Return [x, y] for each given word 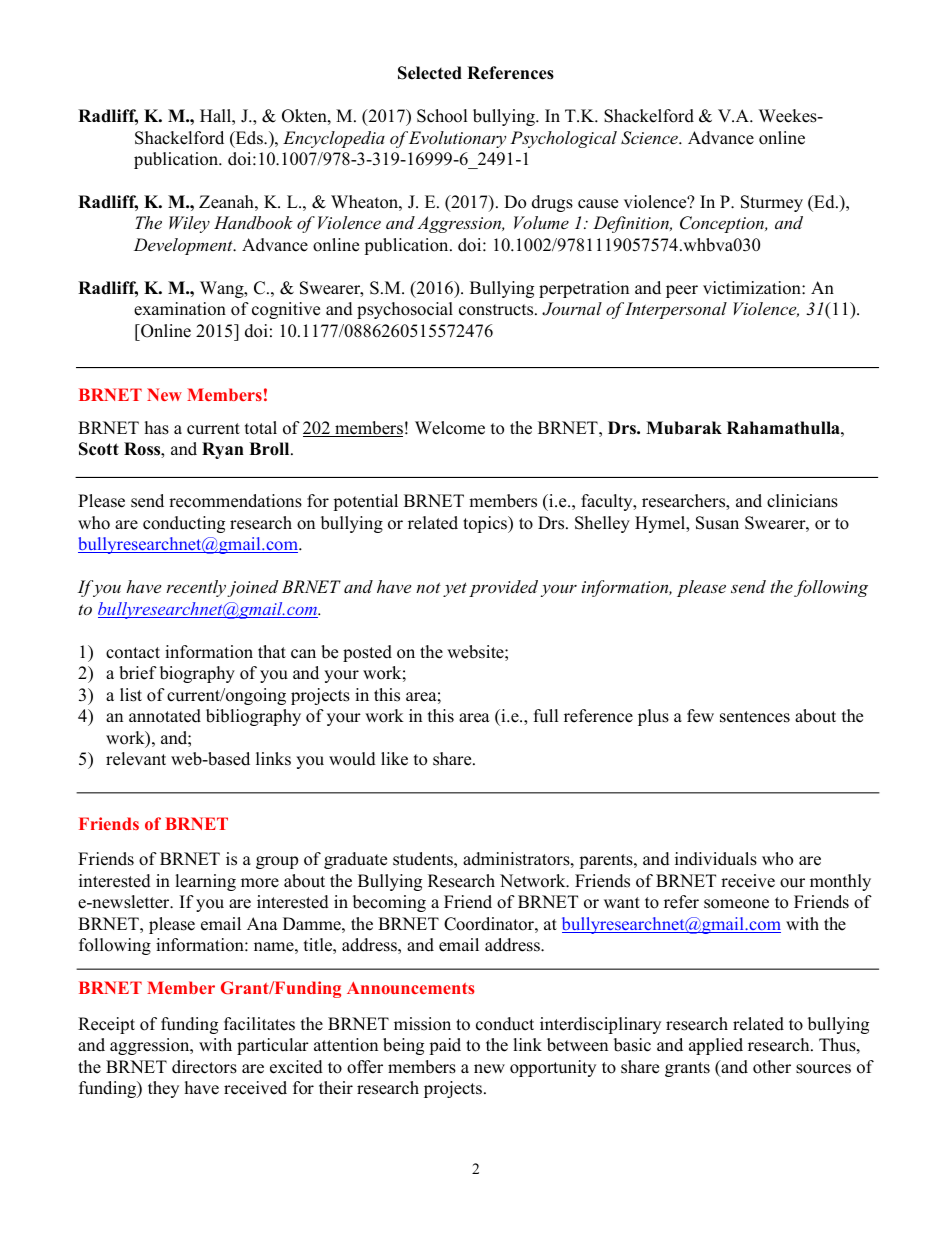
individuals [716, 859]
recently [196, 588]
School [442, 116]
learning [205, 882]
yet [455, 589]
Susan [717, 523]
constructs [497, 310]
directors [204, 1067]
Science [650, 138]
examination [180, 309]
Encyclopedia [334, 139]
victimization [753, 288]
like [394, 759]
